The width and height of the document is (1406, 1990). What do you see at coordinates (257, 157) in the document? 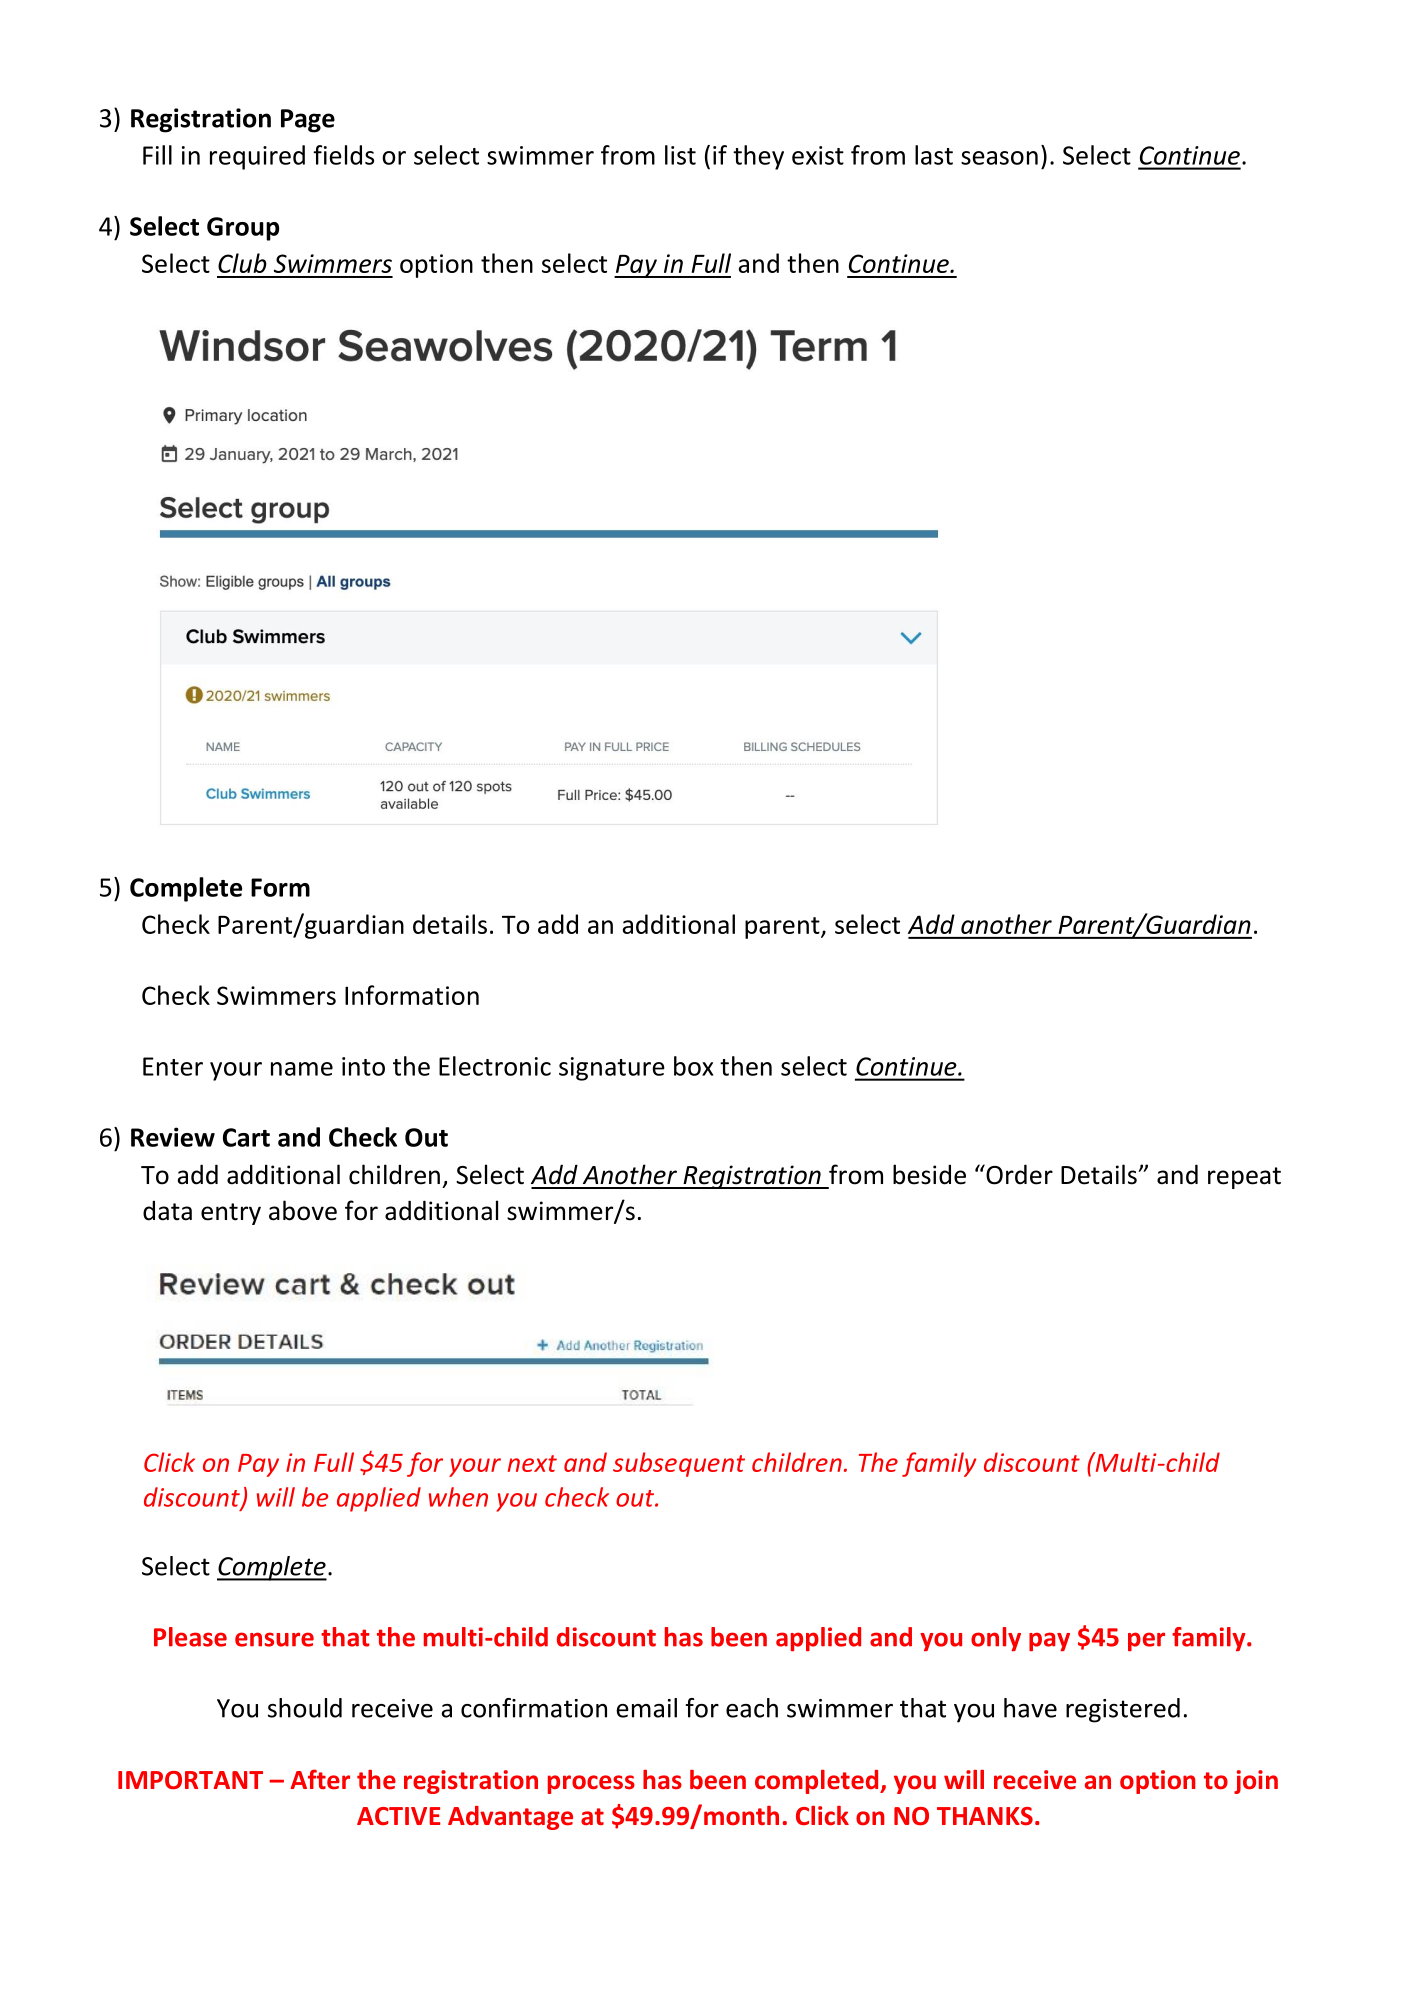
I see `required` at bounding box center [257, 157].
